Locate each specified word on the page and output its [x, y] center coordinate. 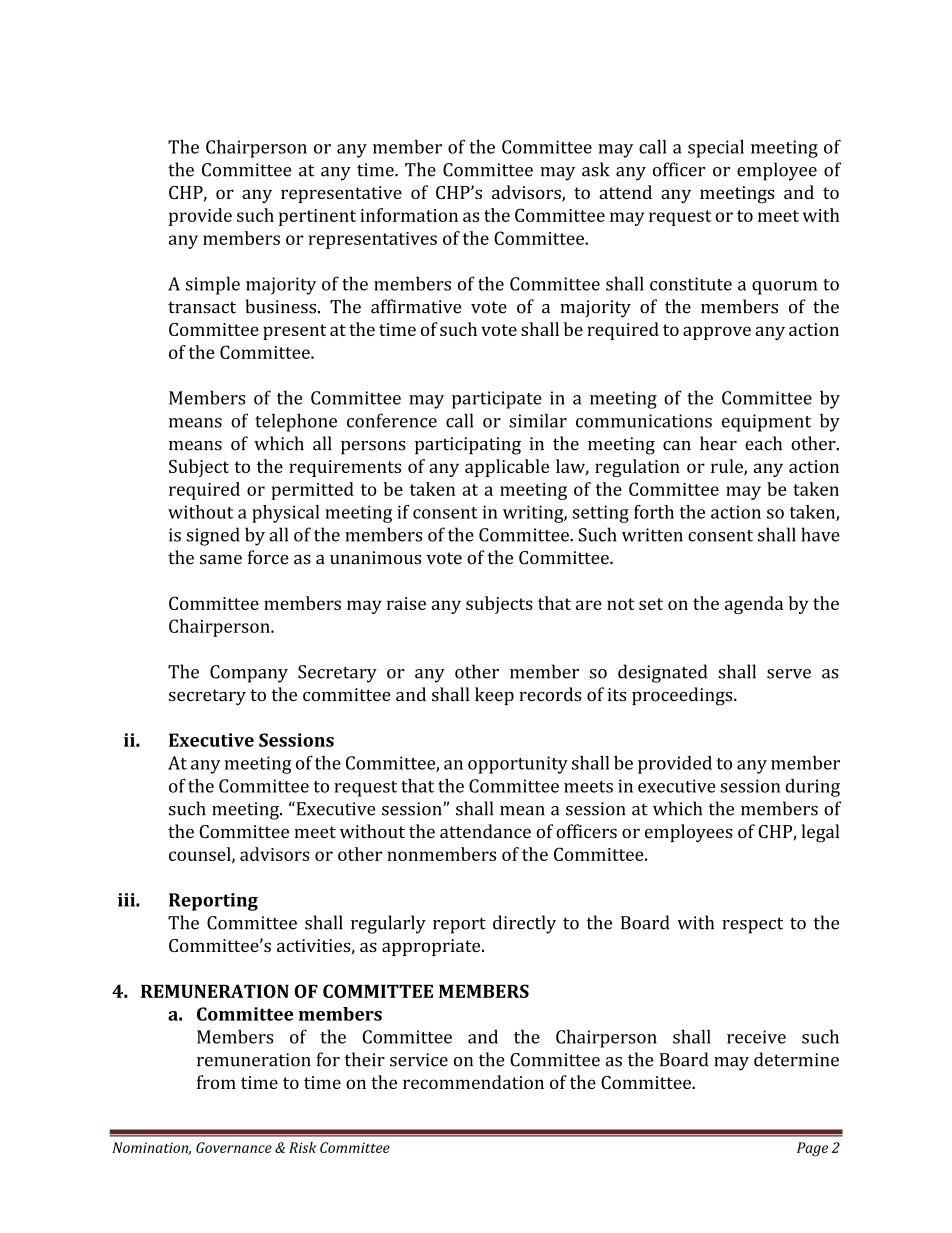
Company [249, 674]
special [716, 149]
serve [789, 674]
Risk [302, 1147]
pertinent [317, 217]
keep [494, 696]
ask [596, 169]
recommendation [473, 1082]
